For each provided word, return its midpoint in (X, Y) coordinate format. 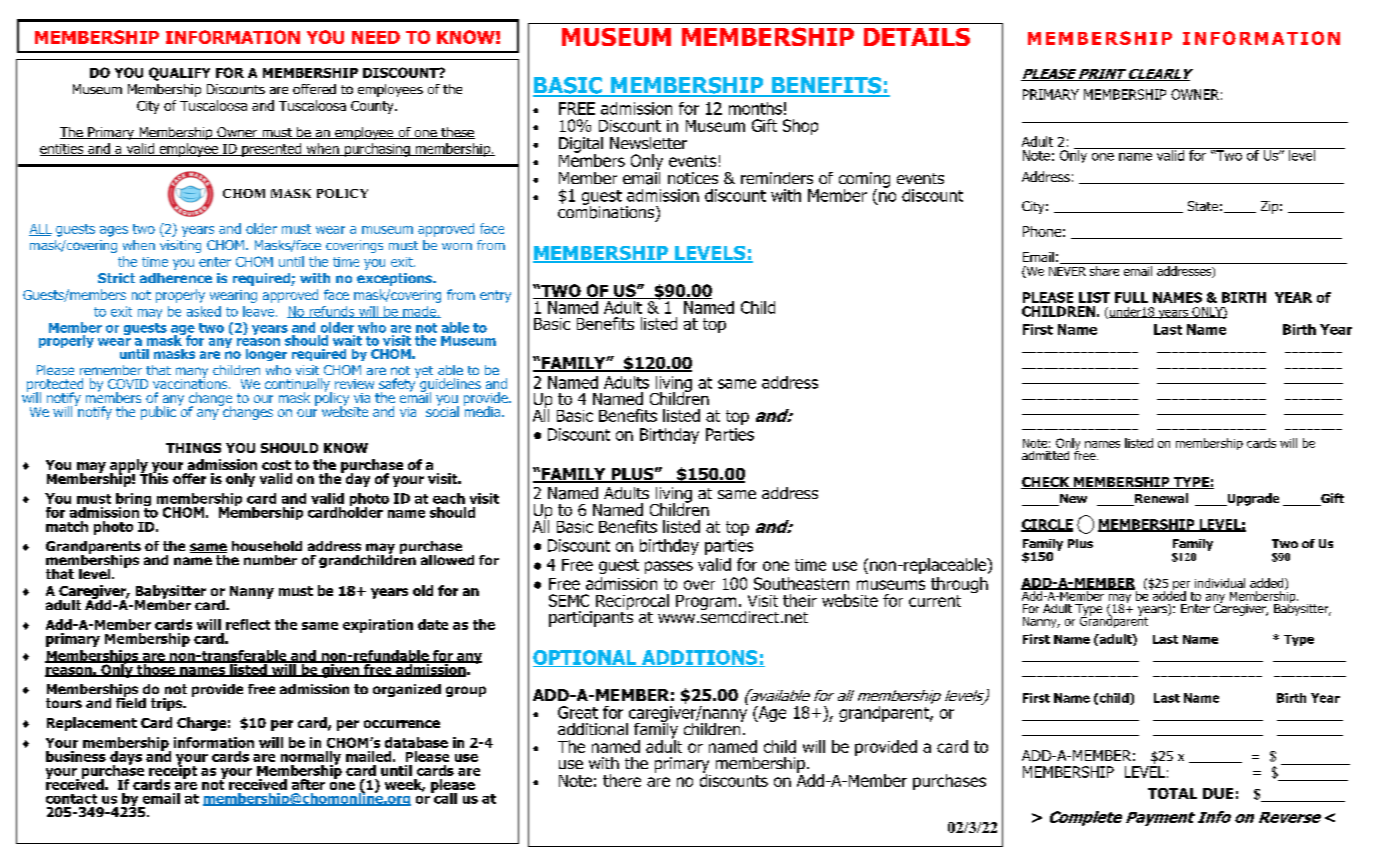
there (622, 780)
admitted (1045, 455)
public (158, 413)
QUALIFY (179, 74)
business (76, 756)
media (483, 410)
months (755, 108)
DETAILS (917, 37)
